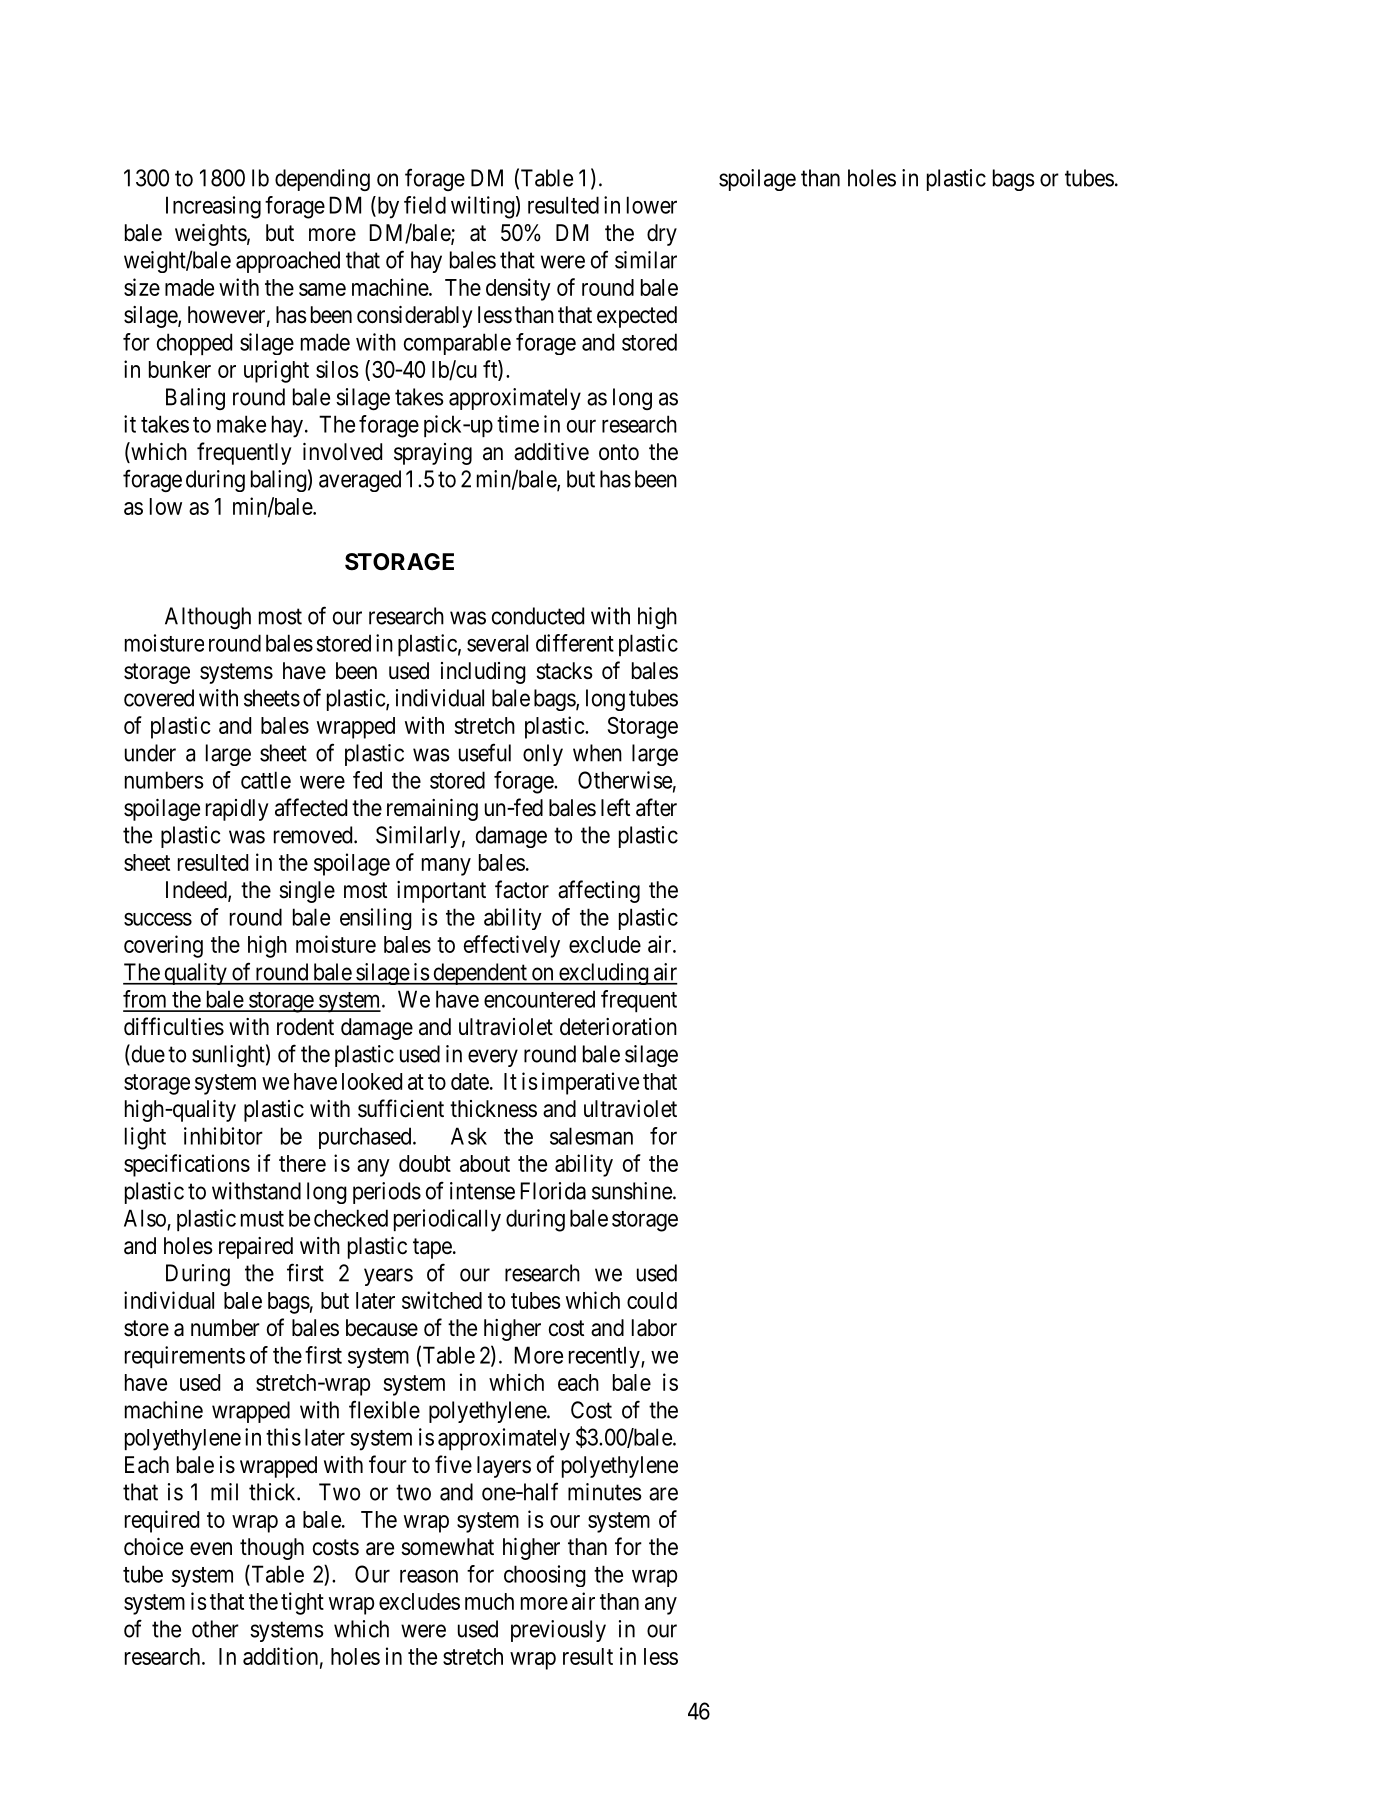 This screenshot has height=1807, width=1396. Describe the element at coordinates (213, 207) in the screenshot. I see `Increasing` at that location.
